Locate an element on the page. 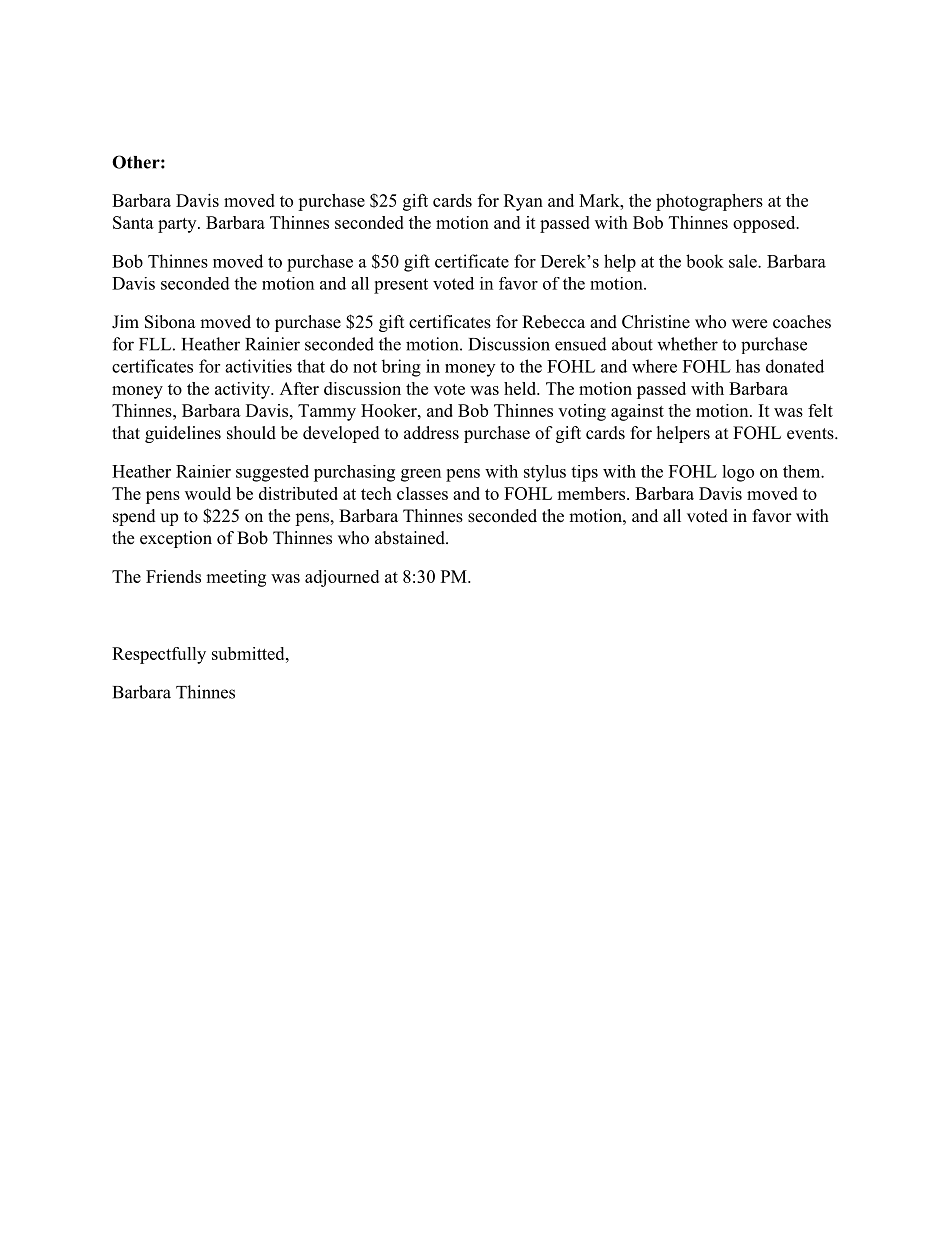  submitted is located at coordinates (249, 653).
